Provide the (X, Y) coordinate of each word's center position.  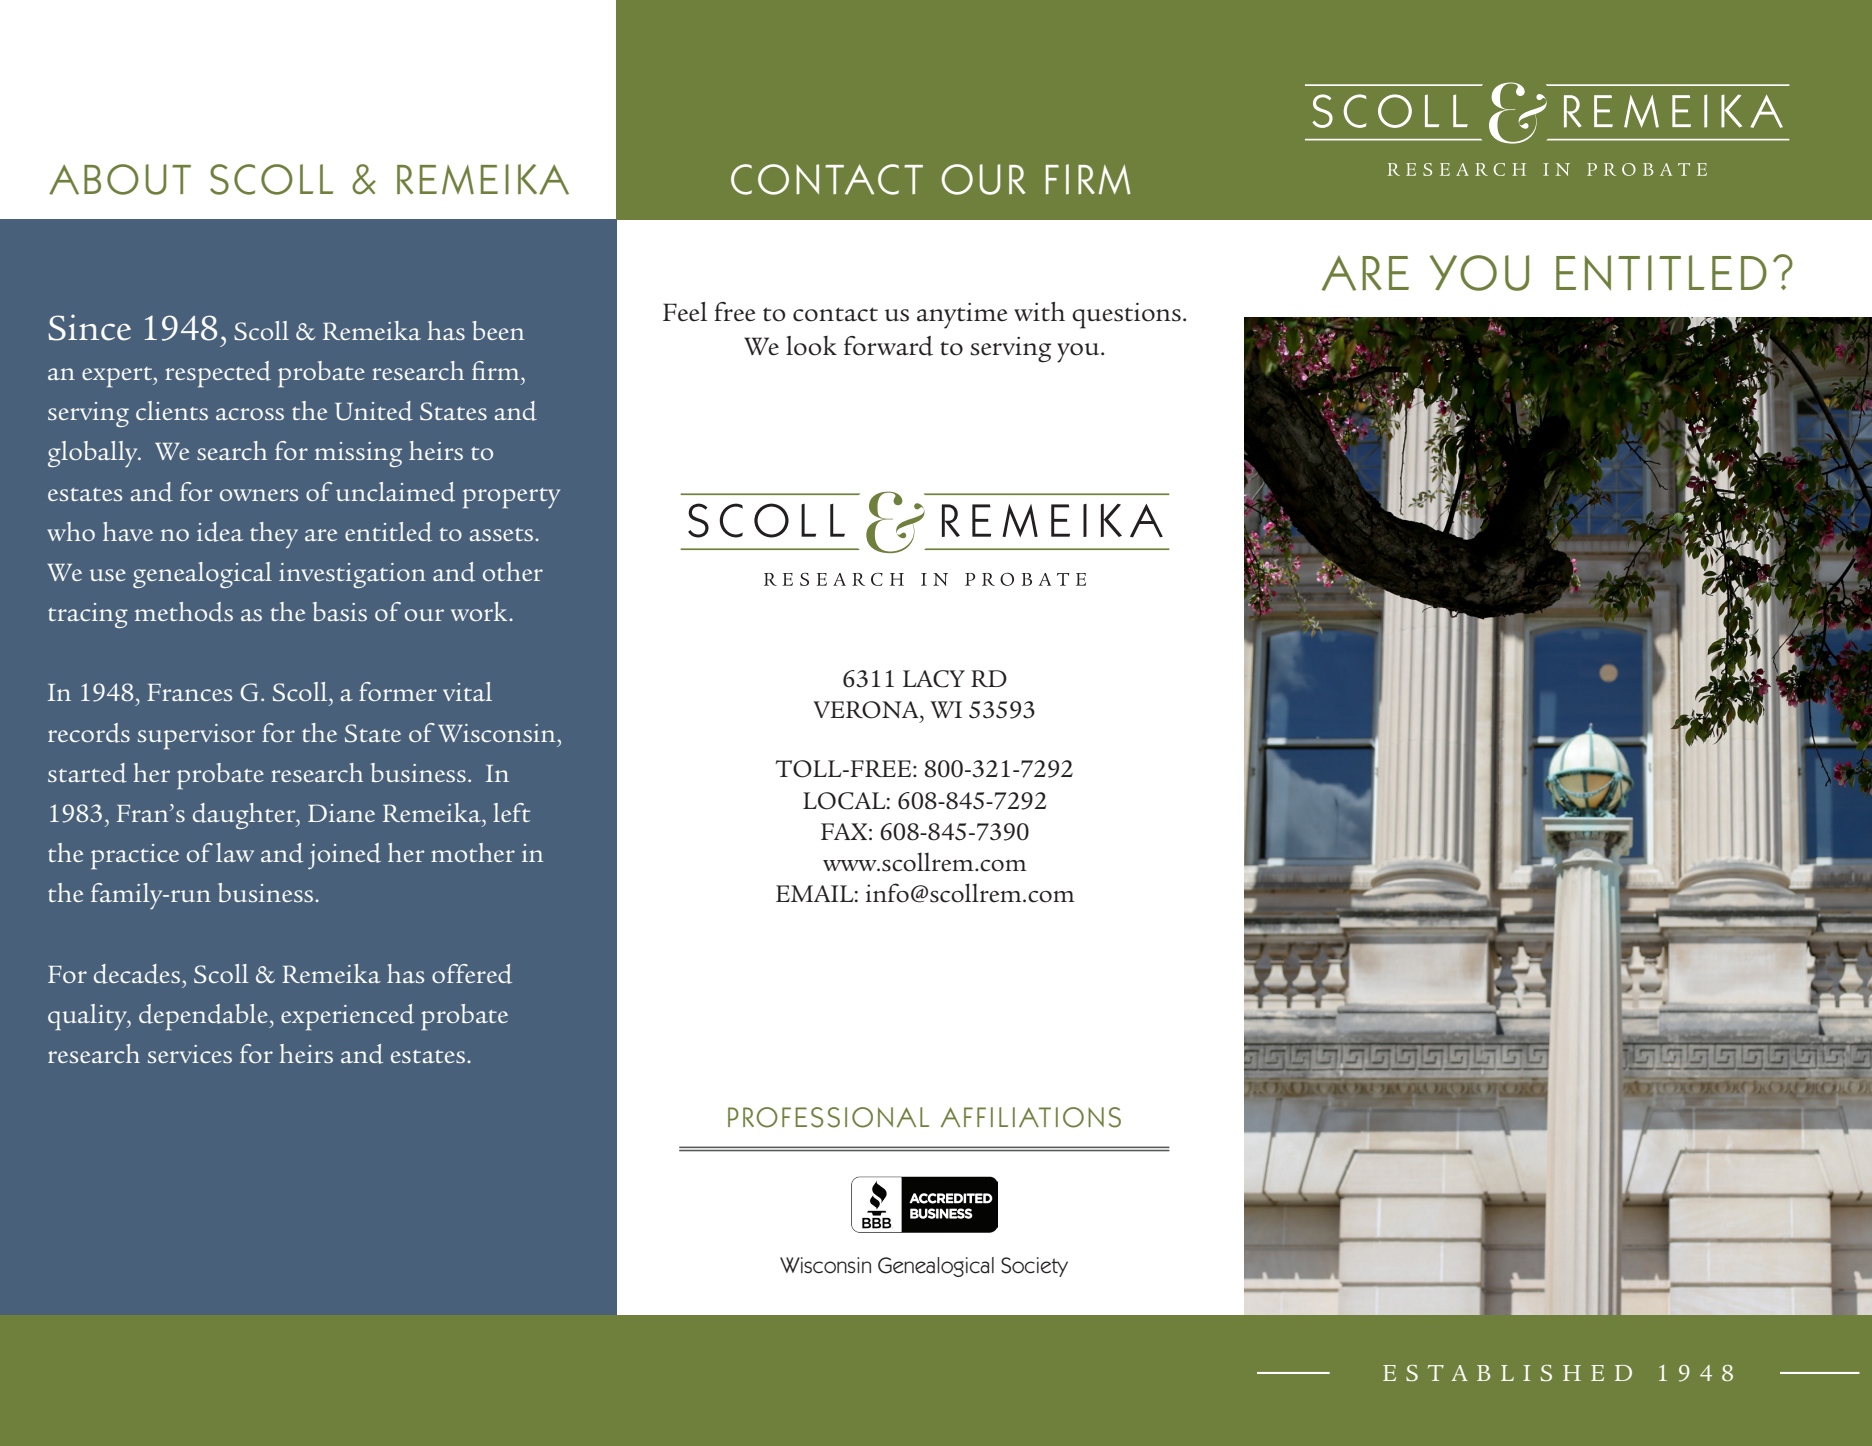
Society (1034, 1267)
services (190, 1054)
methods (184, 612)
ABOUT (120, 179)
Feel (685, 312)
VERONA (867, 710)
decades (138, 974)
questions (1126, 316)
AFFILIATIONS (1031, 1117)
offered (472, 974)
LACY (934, 679)
